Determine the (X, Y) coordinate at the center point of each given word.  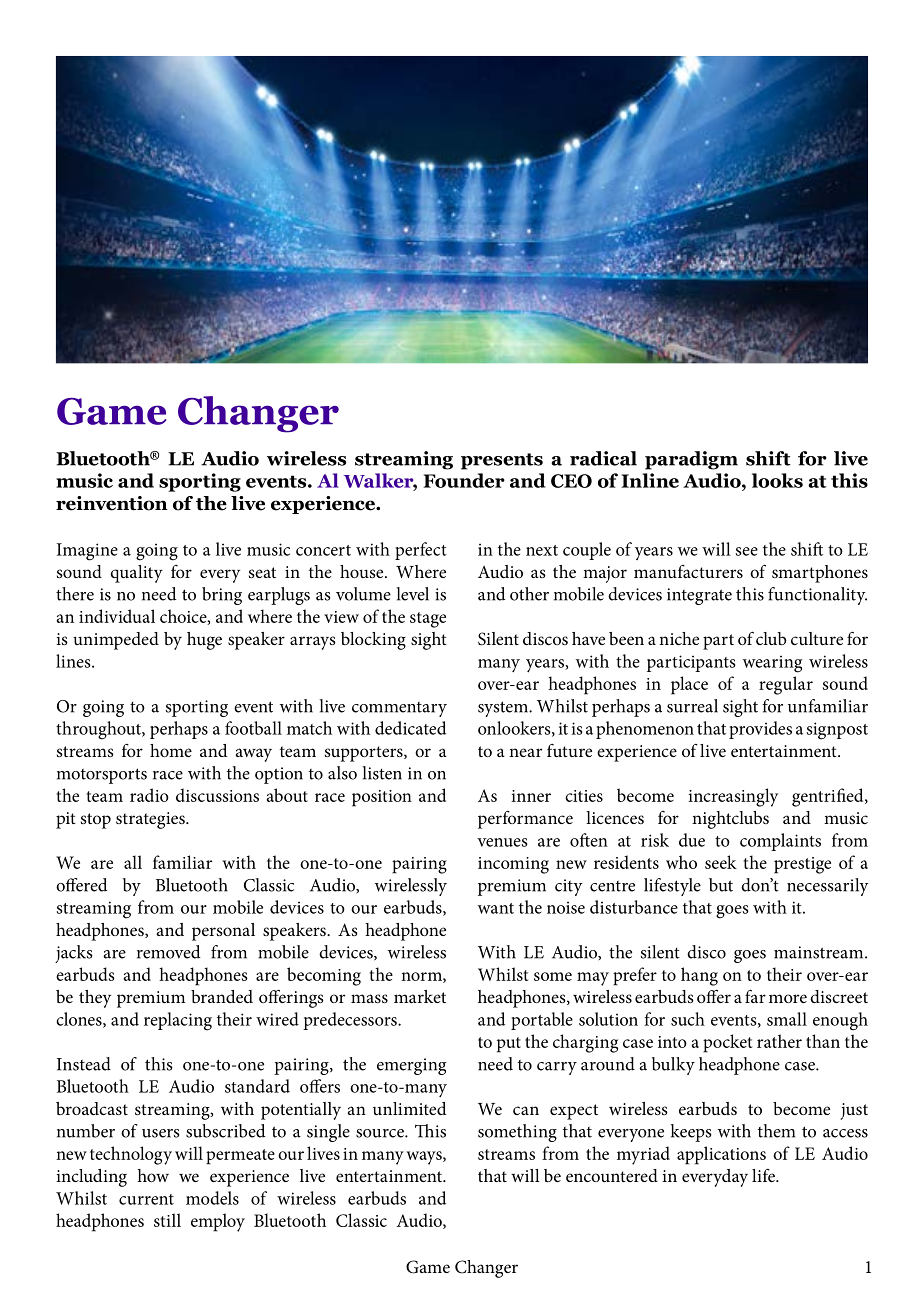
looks (777, 480)
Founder (464, 480)
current (146, 1199)
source (381, 1133)
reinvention (112, 503)
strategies (151, 820)
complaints (780, 842)
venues (502, 842)
